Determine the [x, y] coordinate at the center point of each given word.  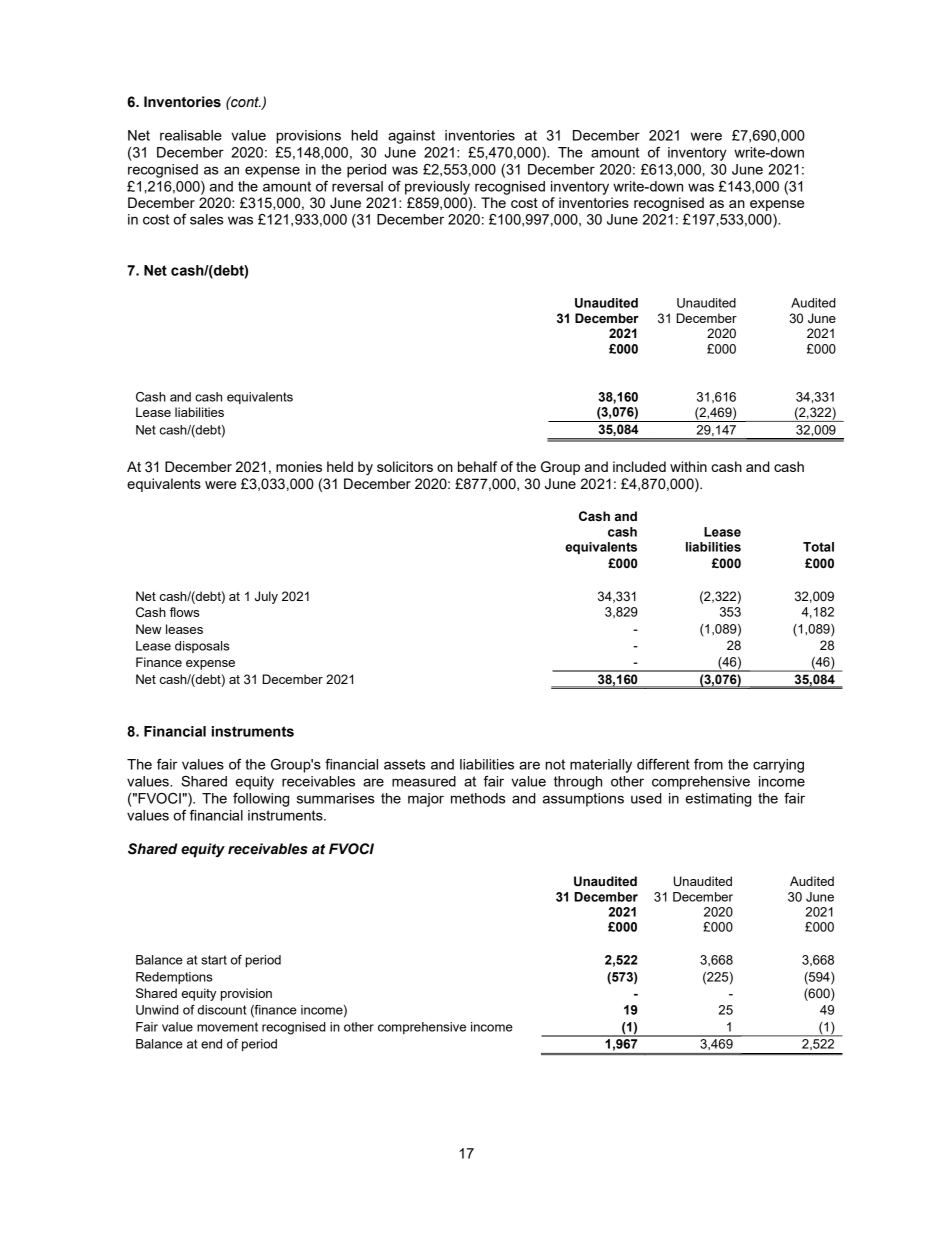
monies [299, 466]
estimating [718, 800]
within [688, 466]
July [266, 597]
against [411, 137]
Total [818, 547]
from [708, 764]
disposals [202, 647]
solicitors [405, 466]
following [261, 800]
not [555, 764]
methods [478, 798]
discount [221, 1010]
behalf [477, 466]
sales [206, 219]
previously [437, 188]
